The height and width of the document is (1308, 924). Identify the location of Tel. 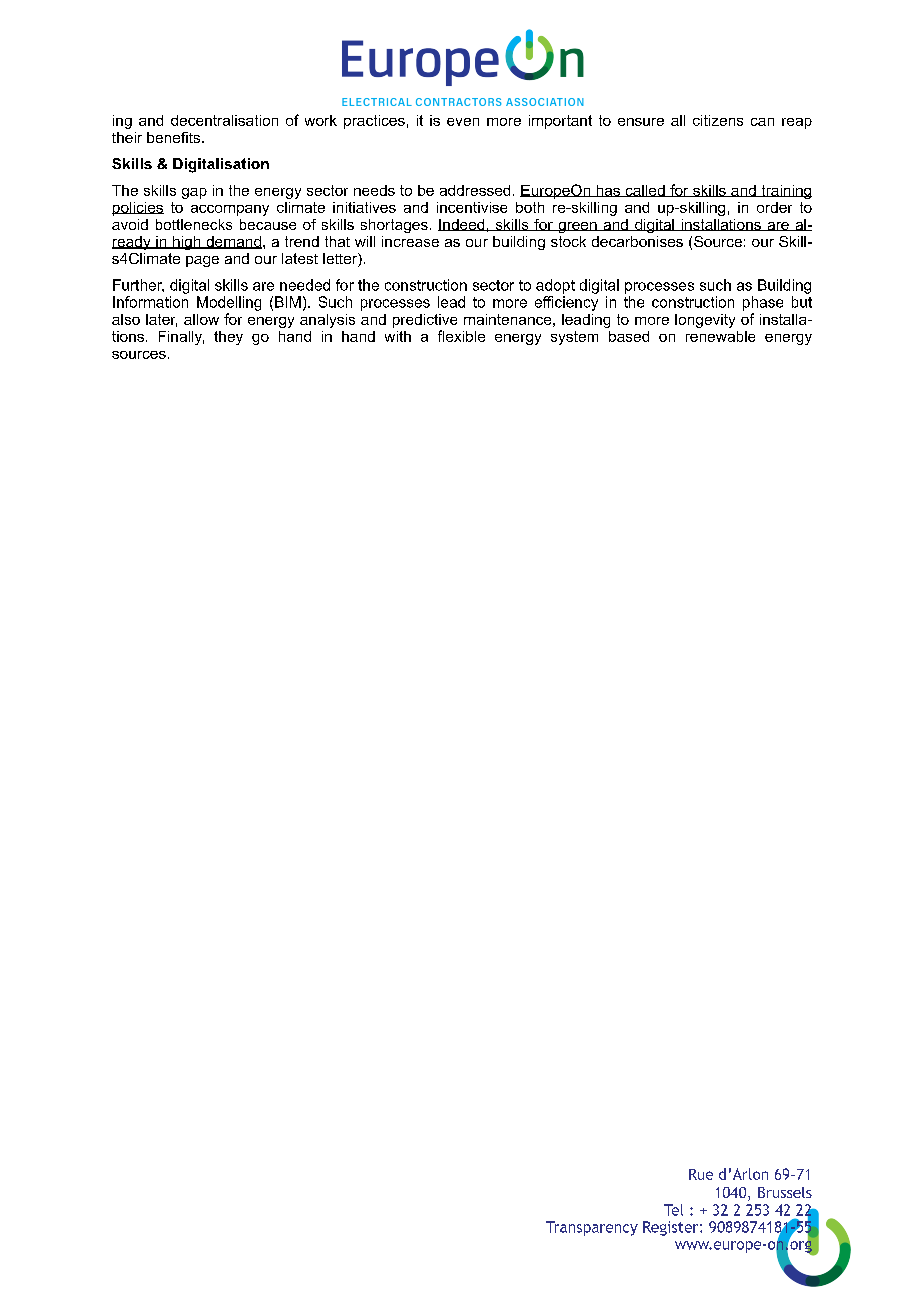
(673, 1210).
